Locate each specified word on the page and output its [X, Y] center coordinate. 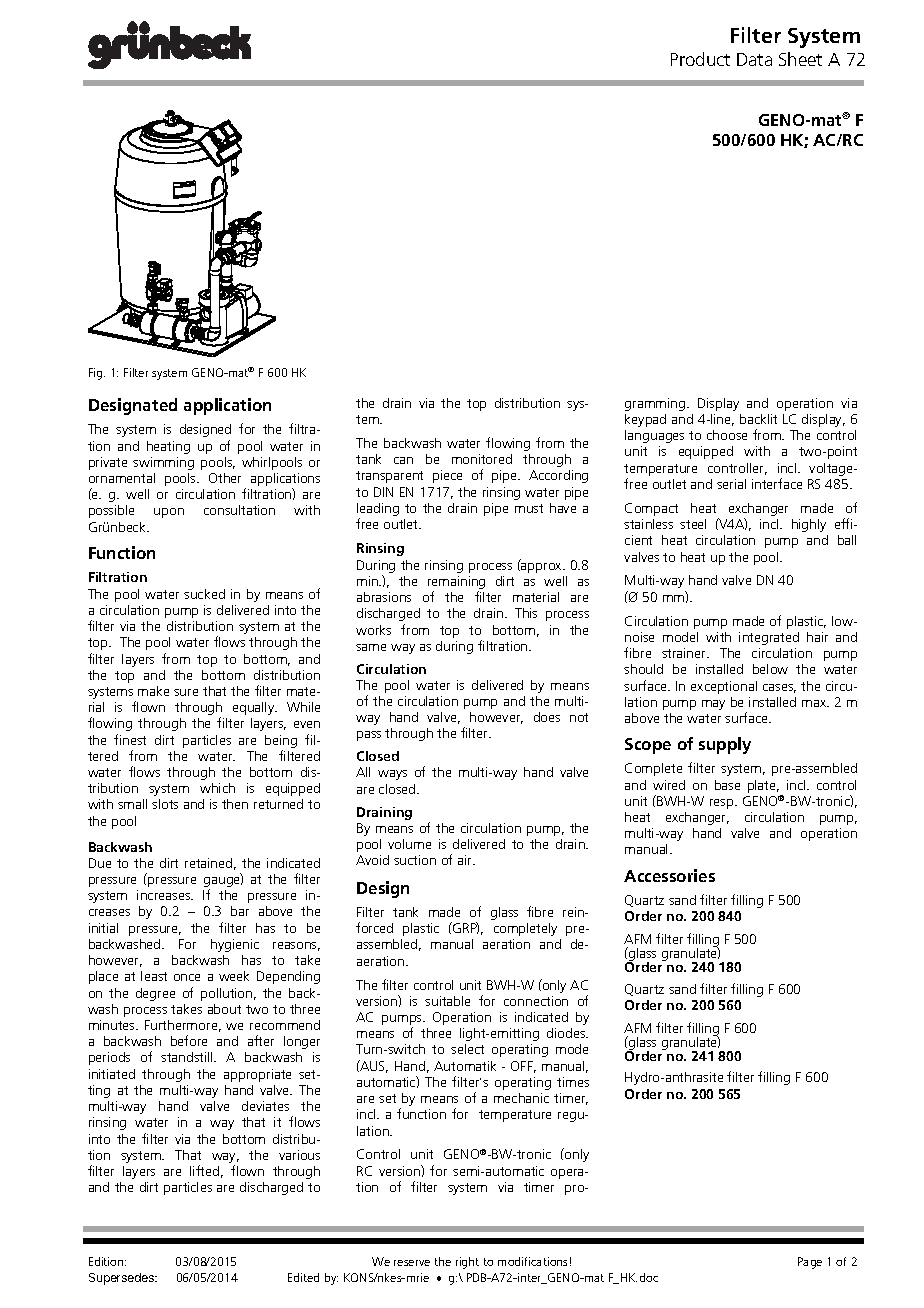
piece [447, 476]
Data [754, 59]
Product [700, 59]
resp [723, 804]
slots [165, 804]
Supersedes [122, 1279]
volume [409, 844]
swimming [163, 463]
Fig [97, 374]
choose [727, 435]
